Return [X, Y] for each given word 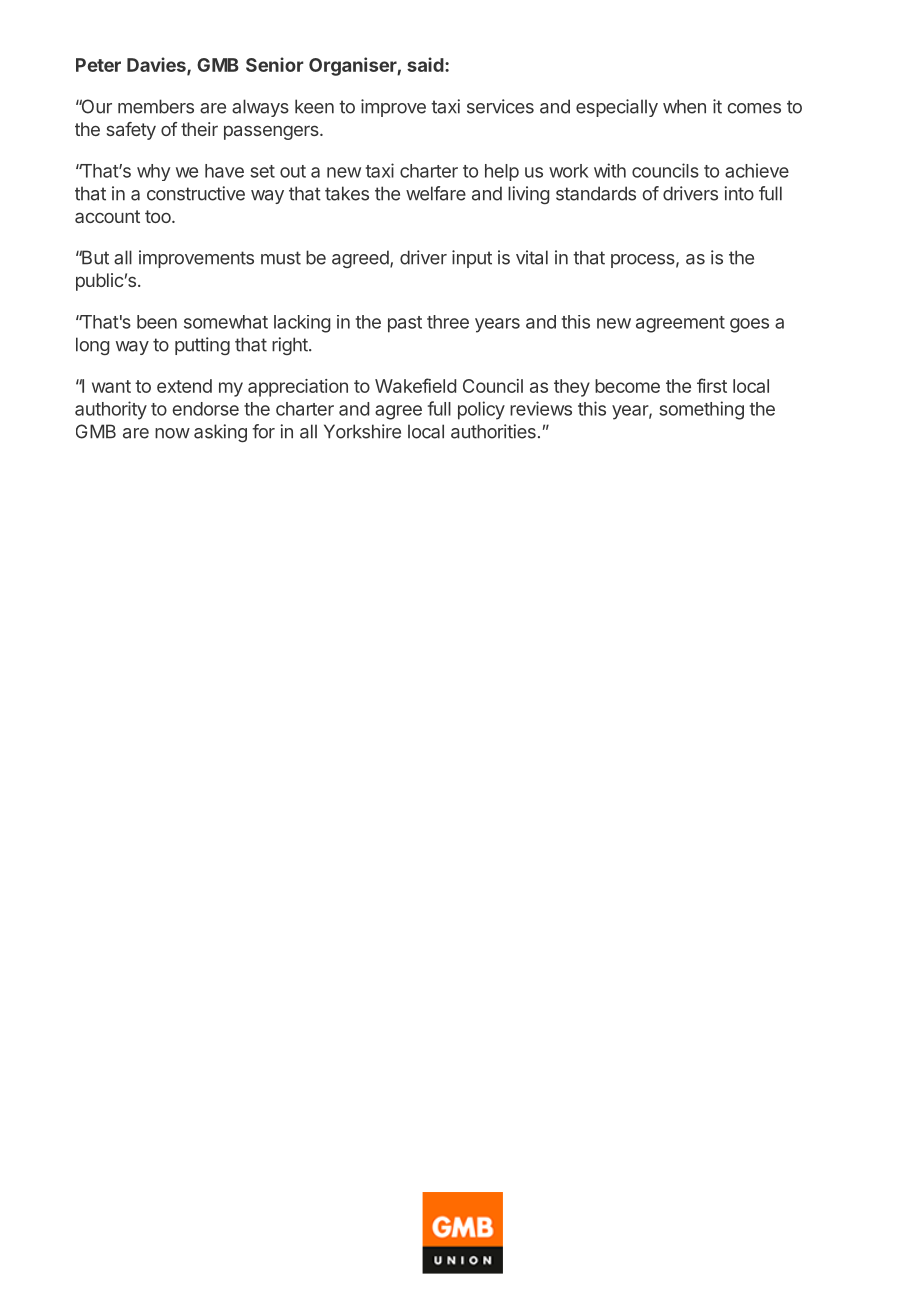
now [172, 433]
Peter [98, 65]
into [739, 193]
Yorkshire [362, 431]
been [157, 322]
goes [749, 325]
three [448, 322]
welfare [436, 193]
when [684, 106]
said [425, 64]
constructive [196, 193]
